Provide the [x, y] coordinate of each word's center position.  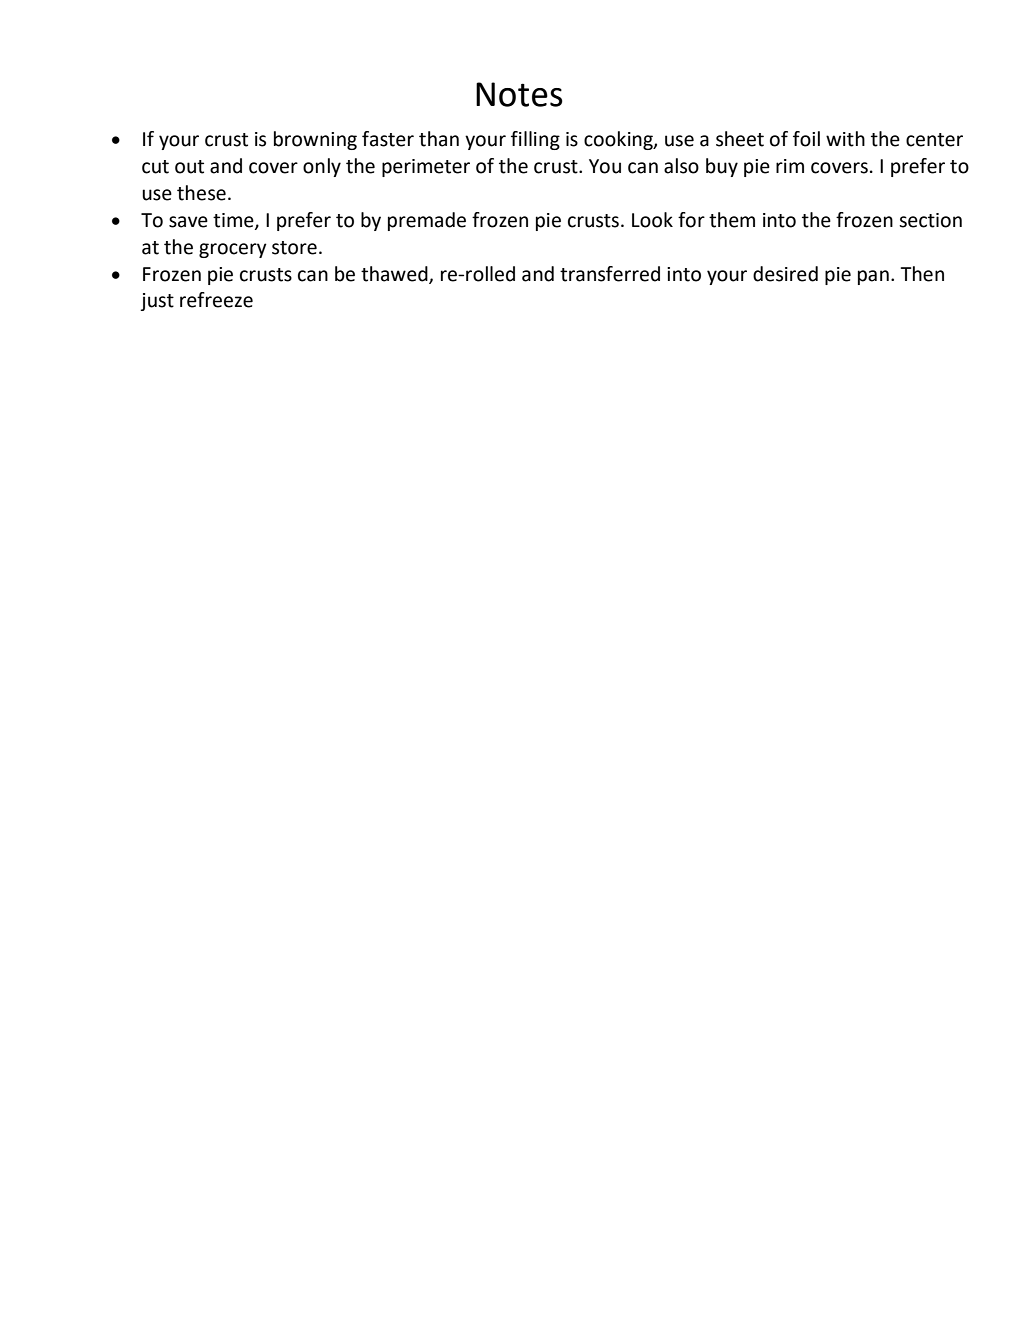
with [845, 139]
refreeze [216, 300]
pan [873, 277]
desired [785, 274]
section [930, 220]
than [439, 139]
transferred [610, 274]
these [201, 193]
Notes [519, 94]
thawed [395, 274]
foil [806, 139]
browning [315, 140]
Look [652, 220]
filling [535, 140]
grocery [233, 250]
